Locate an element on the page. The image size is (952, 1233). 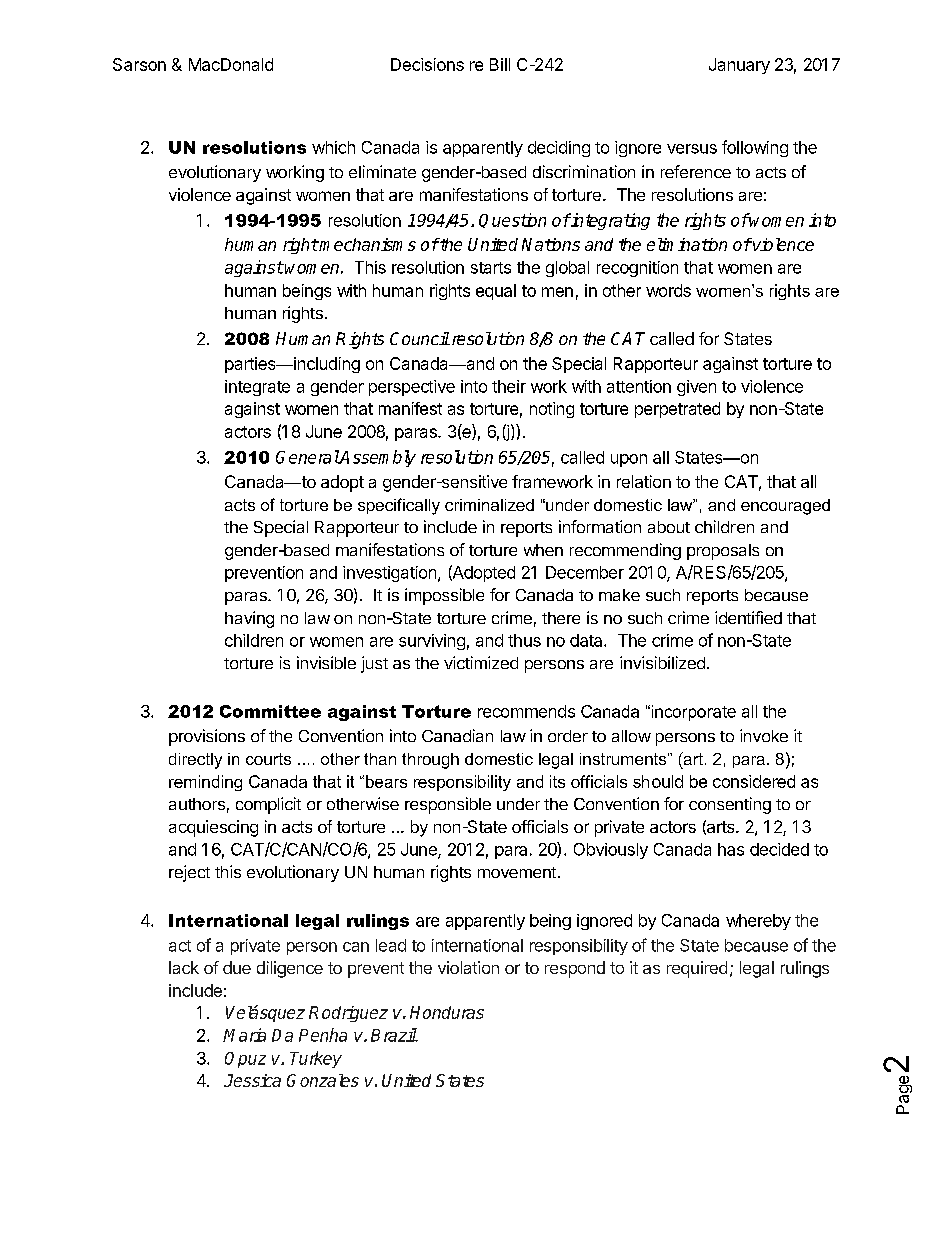
which is located at coordinates (333, 147).
